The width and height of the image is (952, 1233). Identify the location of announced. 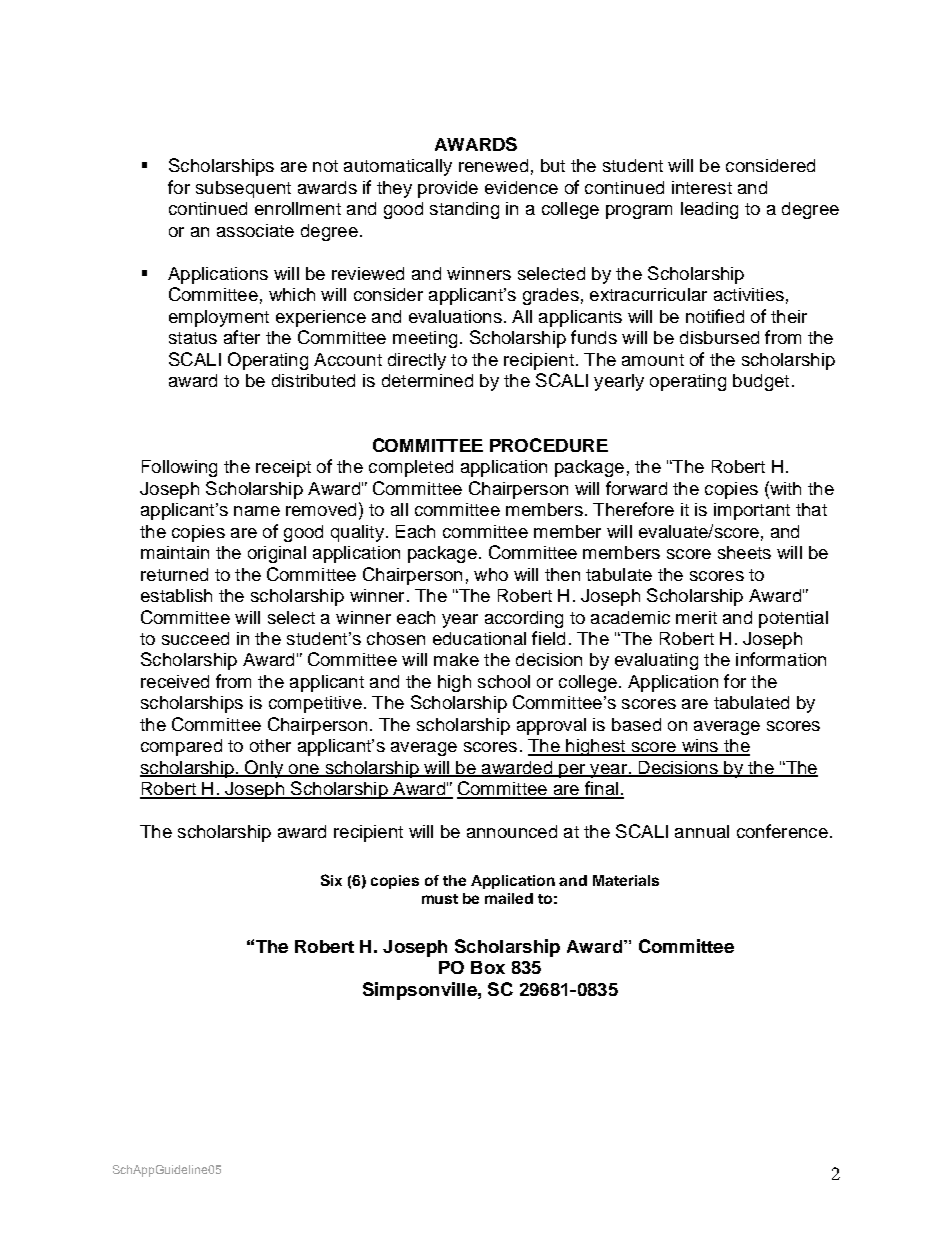
(512, 831).
